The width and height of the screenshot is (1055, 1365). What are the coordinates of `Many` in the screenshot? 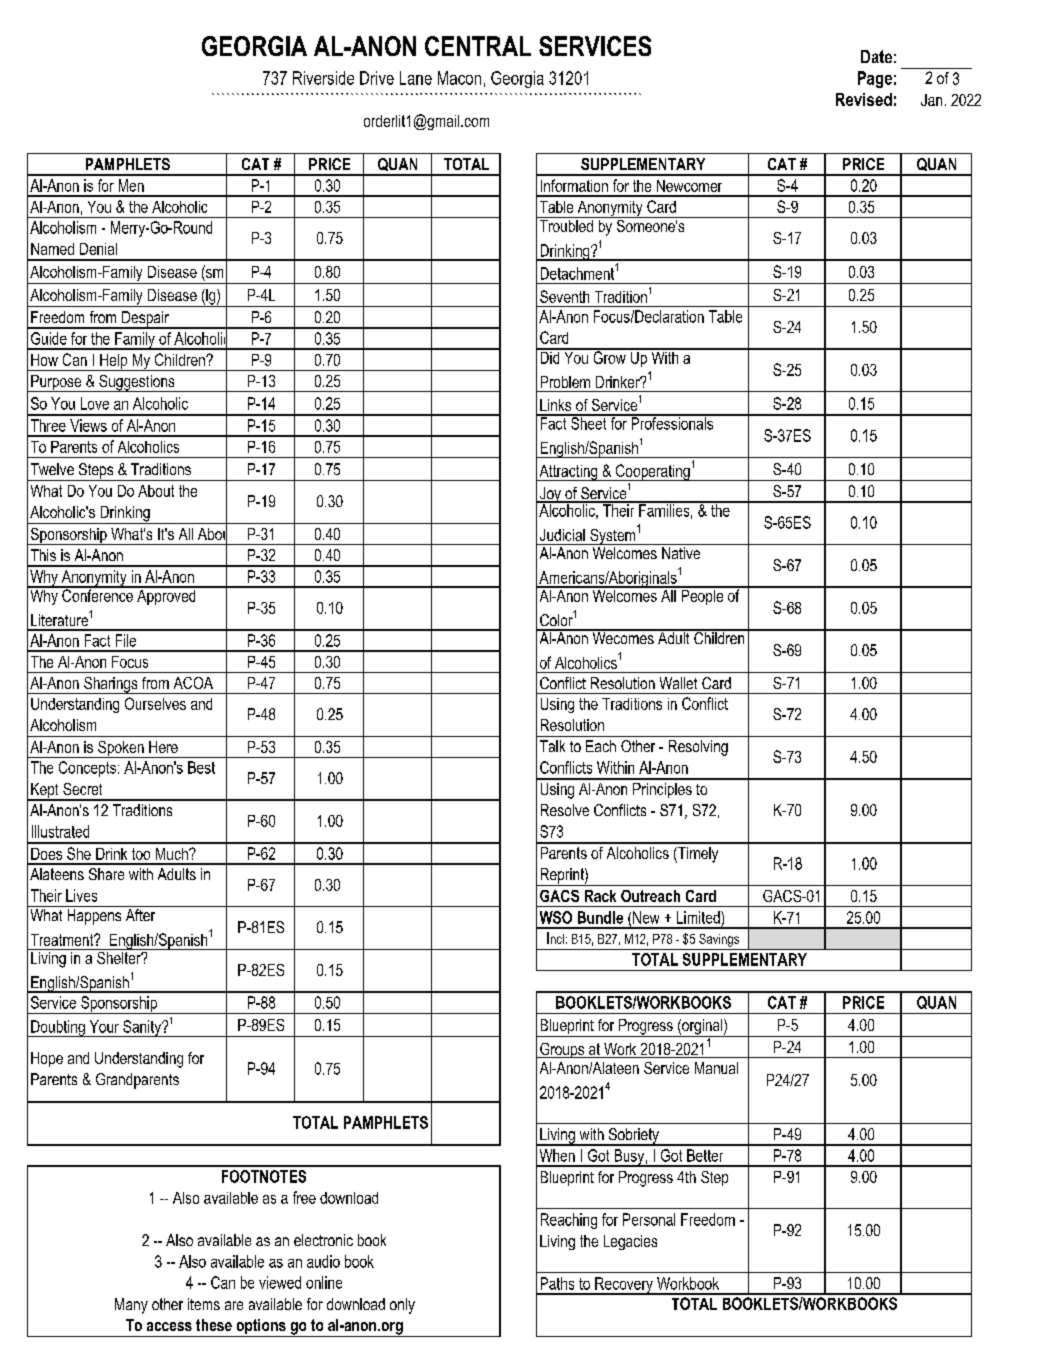 It's located at (131, 1306).
